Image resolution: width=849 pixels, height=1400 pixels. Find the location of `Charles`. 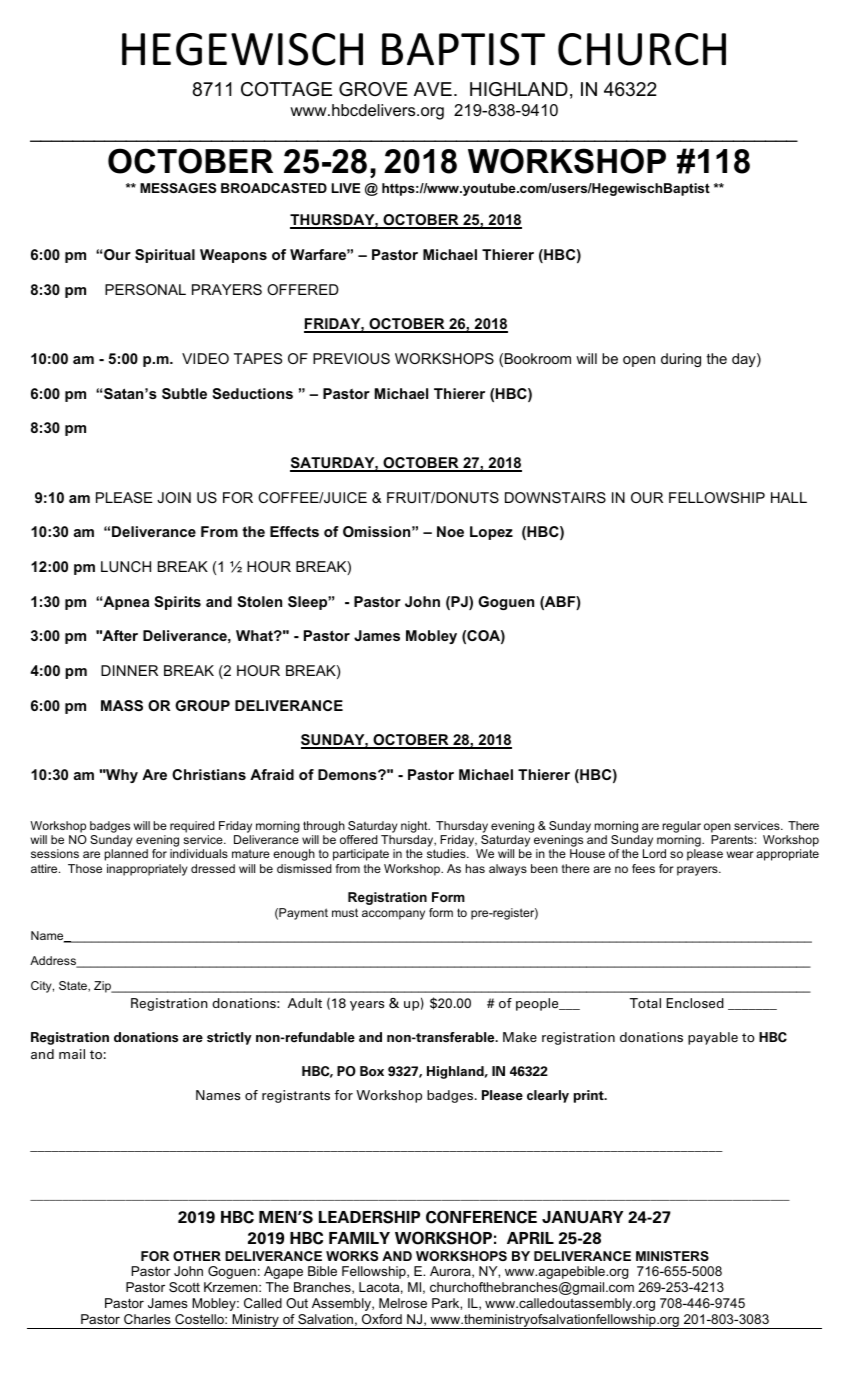

Charles is located at coordinates (147, 1319).
